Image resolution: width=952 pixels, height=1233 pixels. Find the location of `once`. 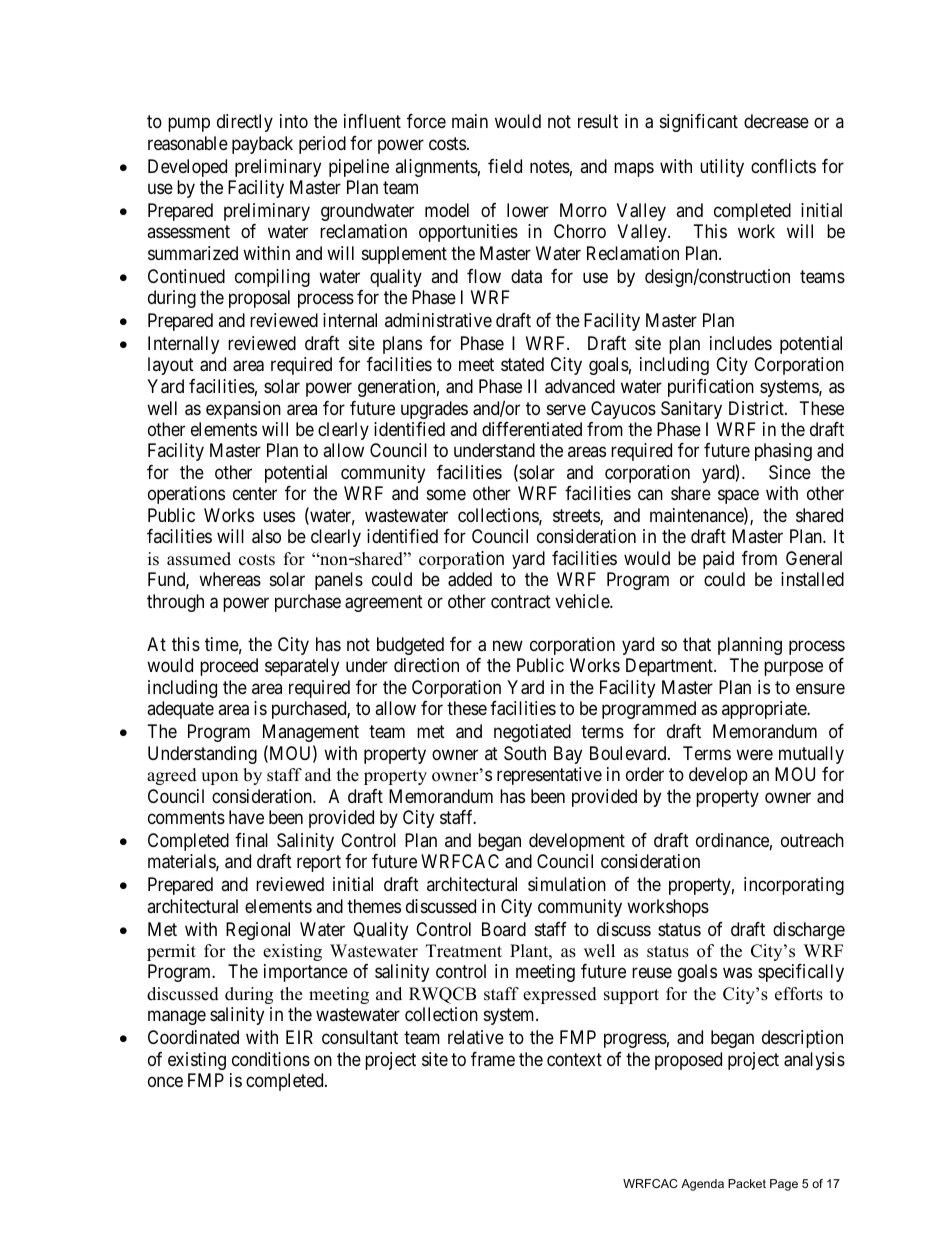

once is located at coordinates (165, 1082).
